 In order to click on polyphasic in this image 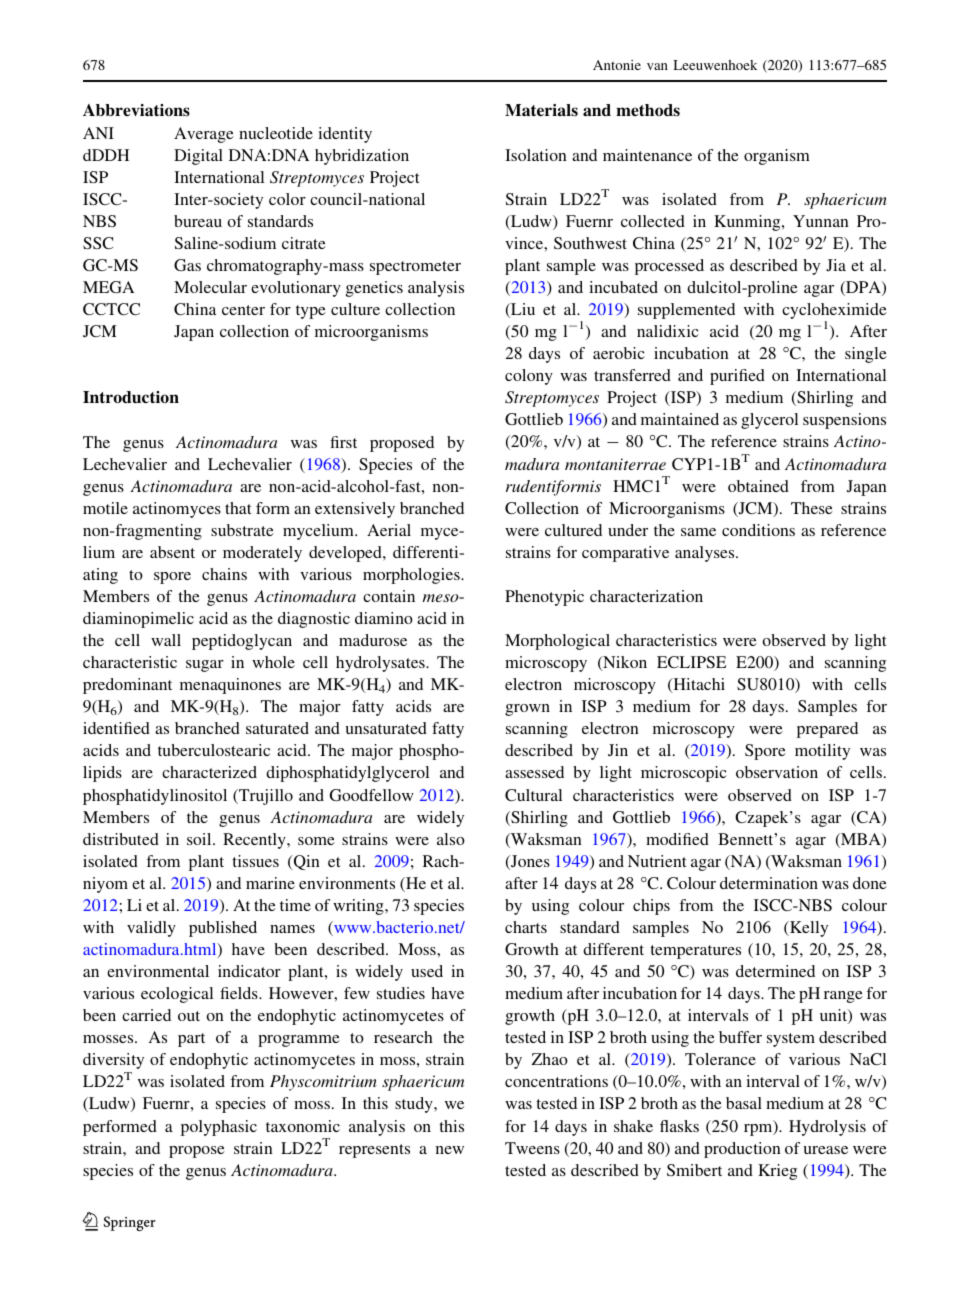, I will do `click(219, 1128)`.
